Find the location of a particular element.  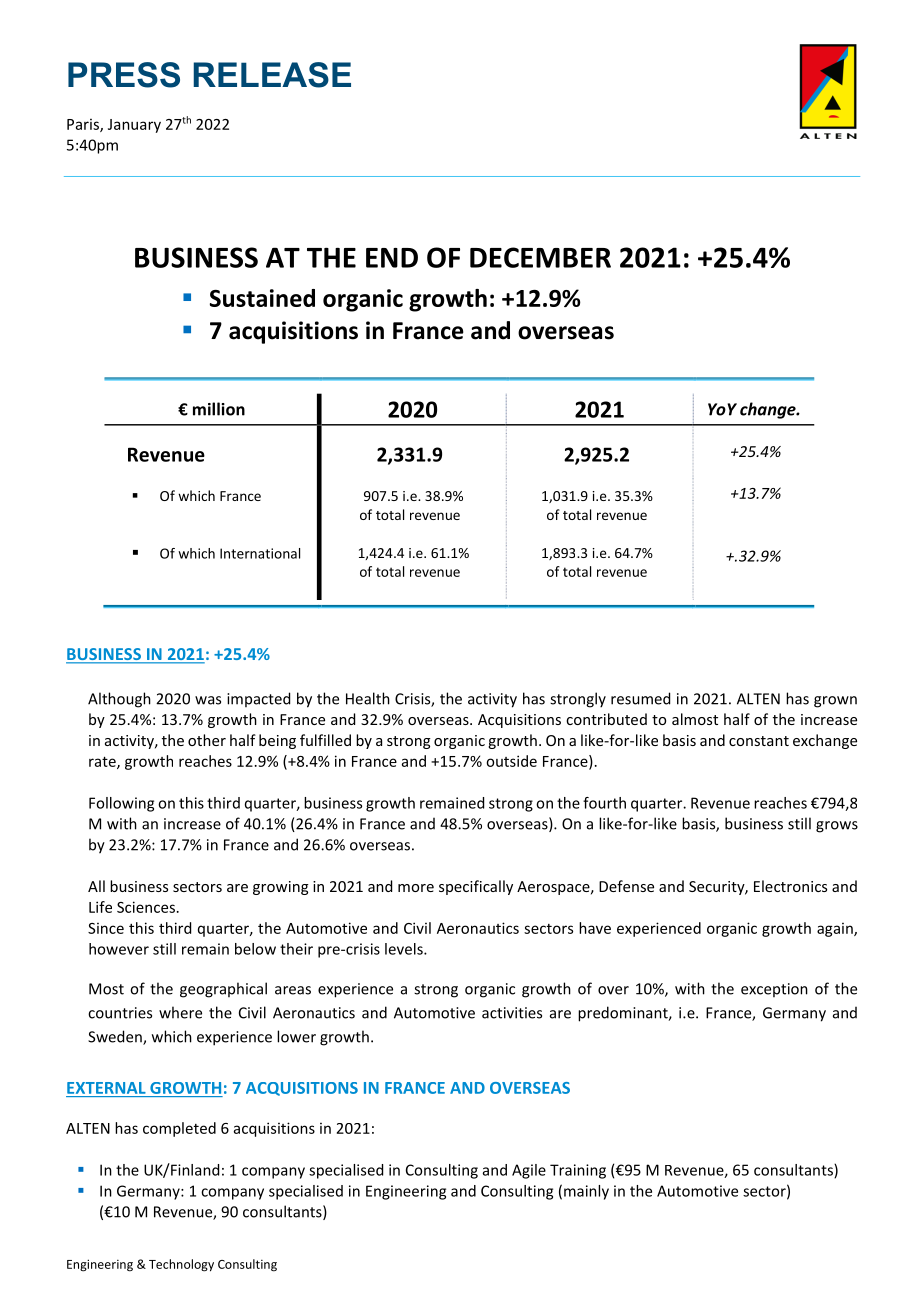

DECEMBER is located at coordinates (540, 257).
